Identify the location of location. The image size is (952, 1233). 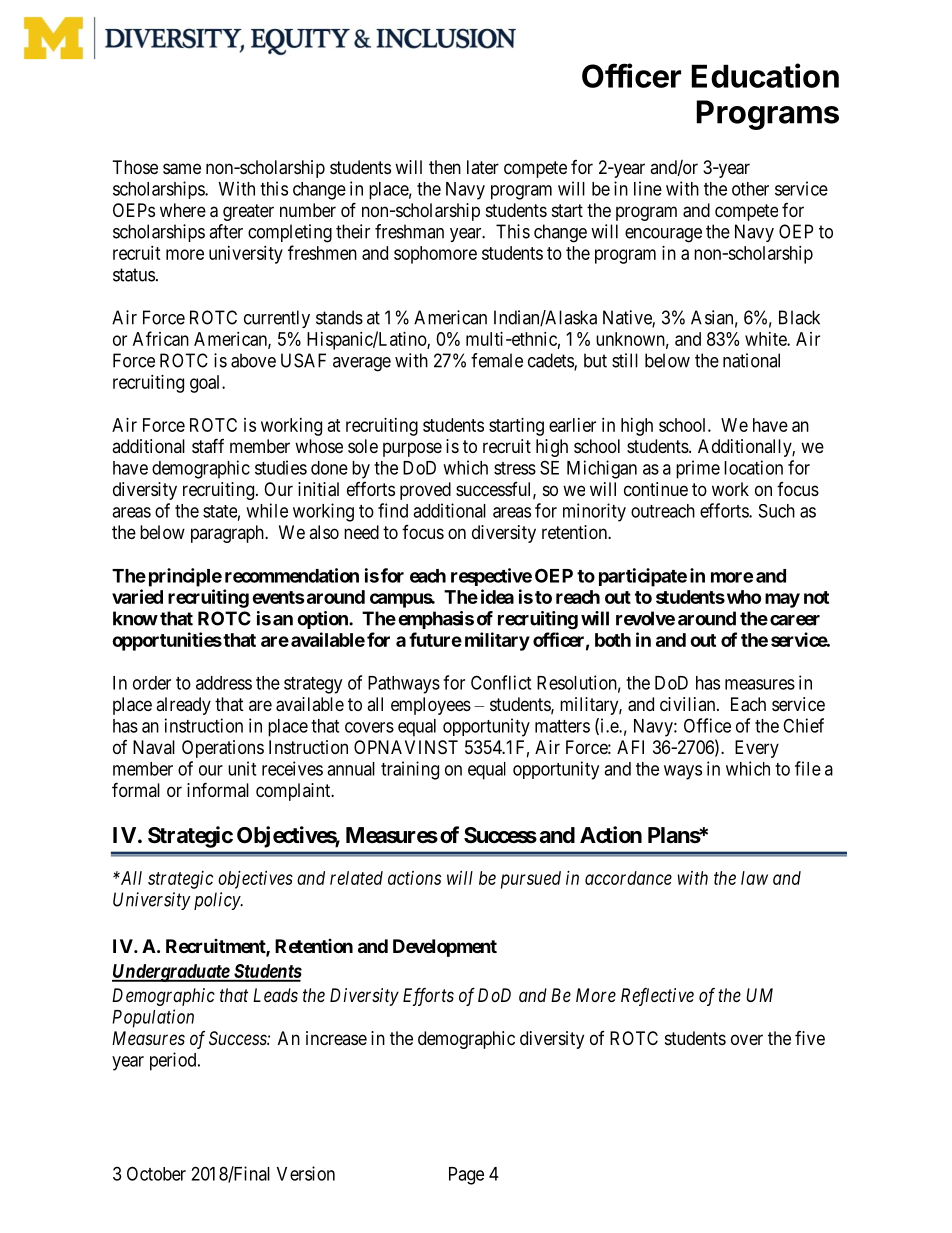
(753, 467).
